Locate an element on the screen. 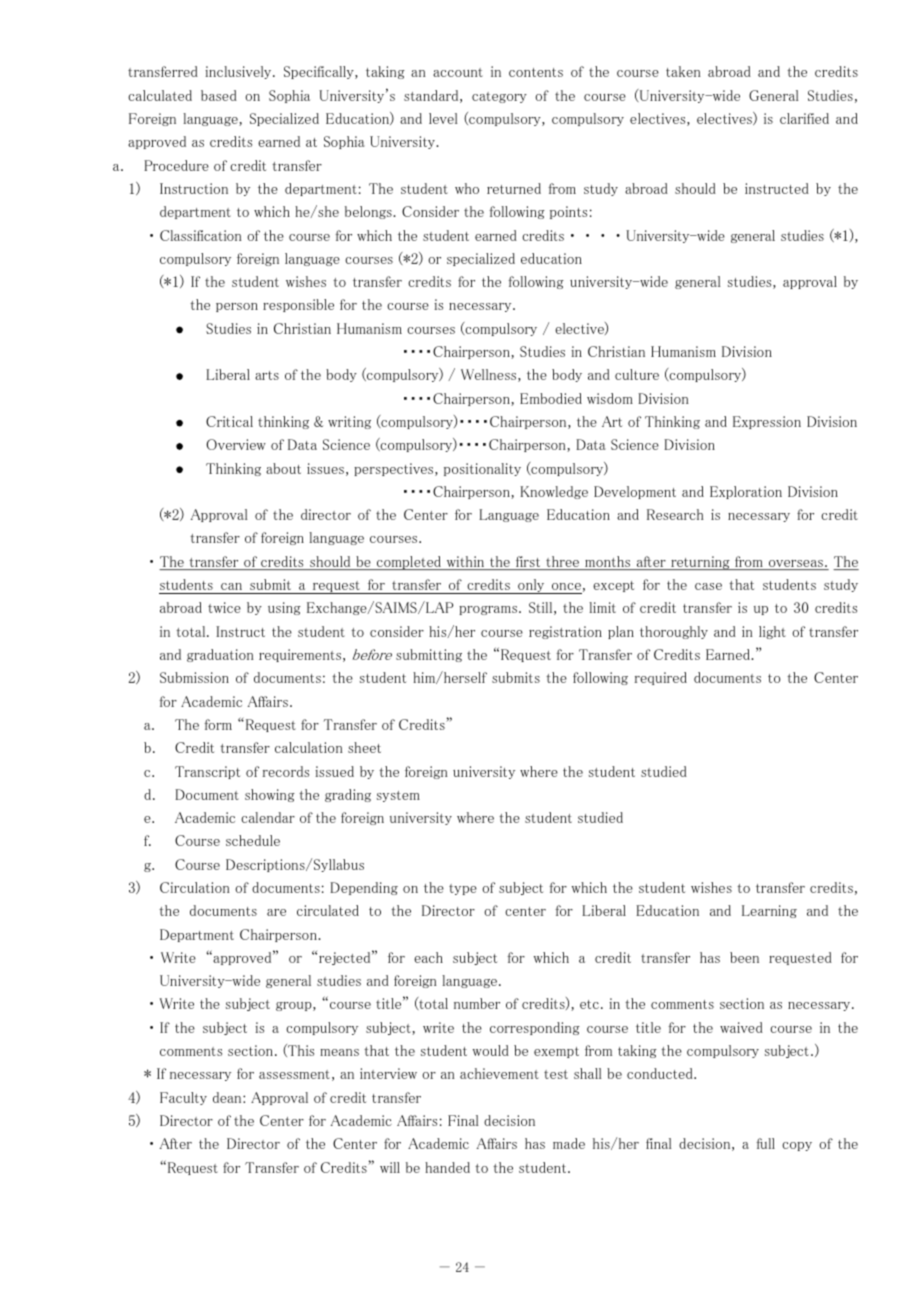  type is located at coordinates (463, 889).
